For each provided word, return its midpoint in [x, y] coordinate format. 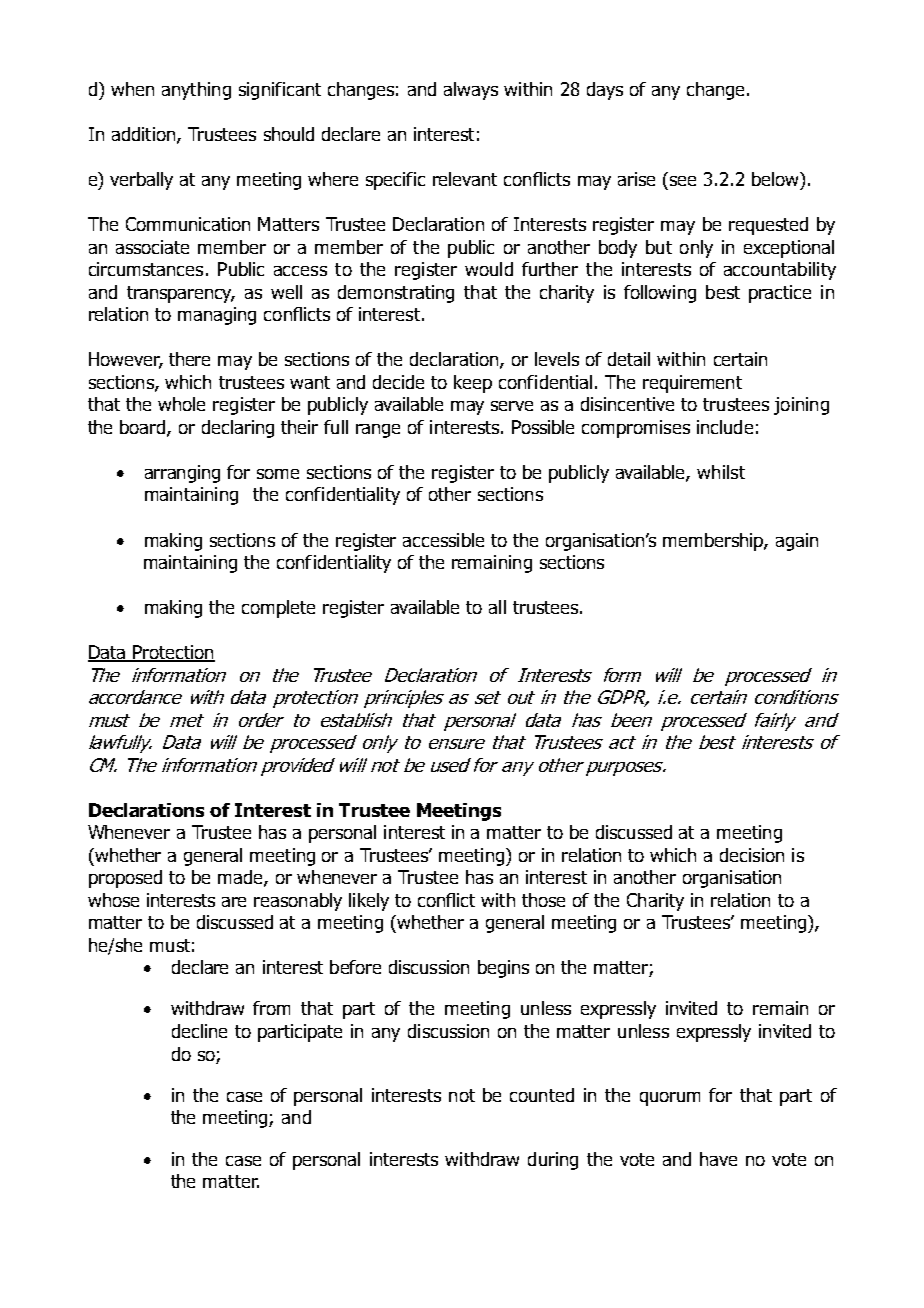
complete [278, 609]
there [189, 359]
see [683, 181]
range [378, 431]
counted [542, 1095]
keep [473, 384]
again [797, 542]
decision [752, 855]
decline [199, 1031]
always [471, 91]
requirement [692, 384]
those [543, 900]
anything [196, 91]
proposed [125, 879]
